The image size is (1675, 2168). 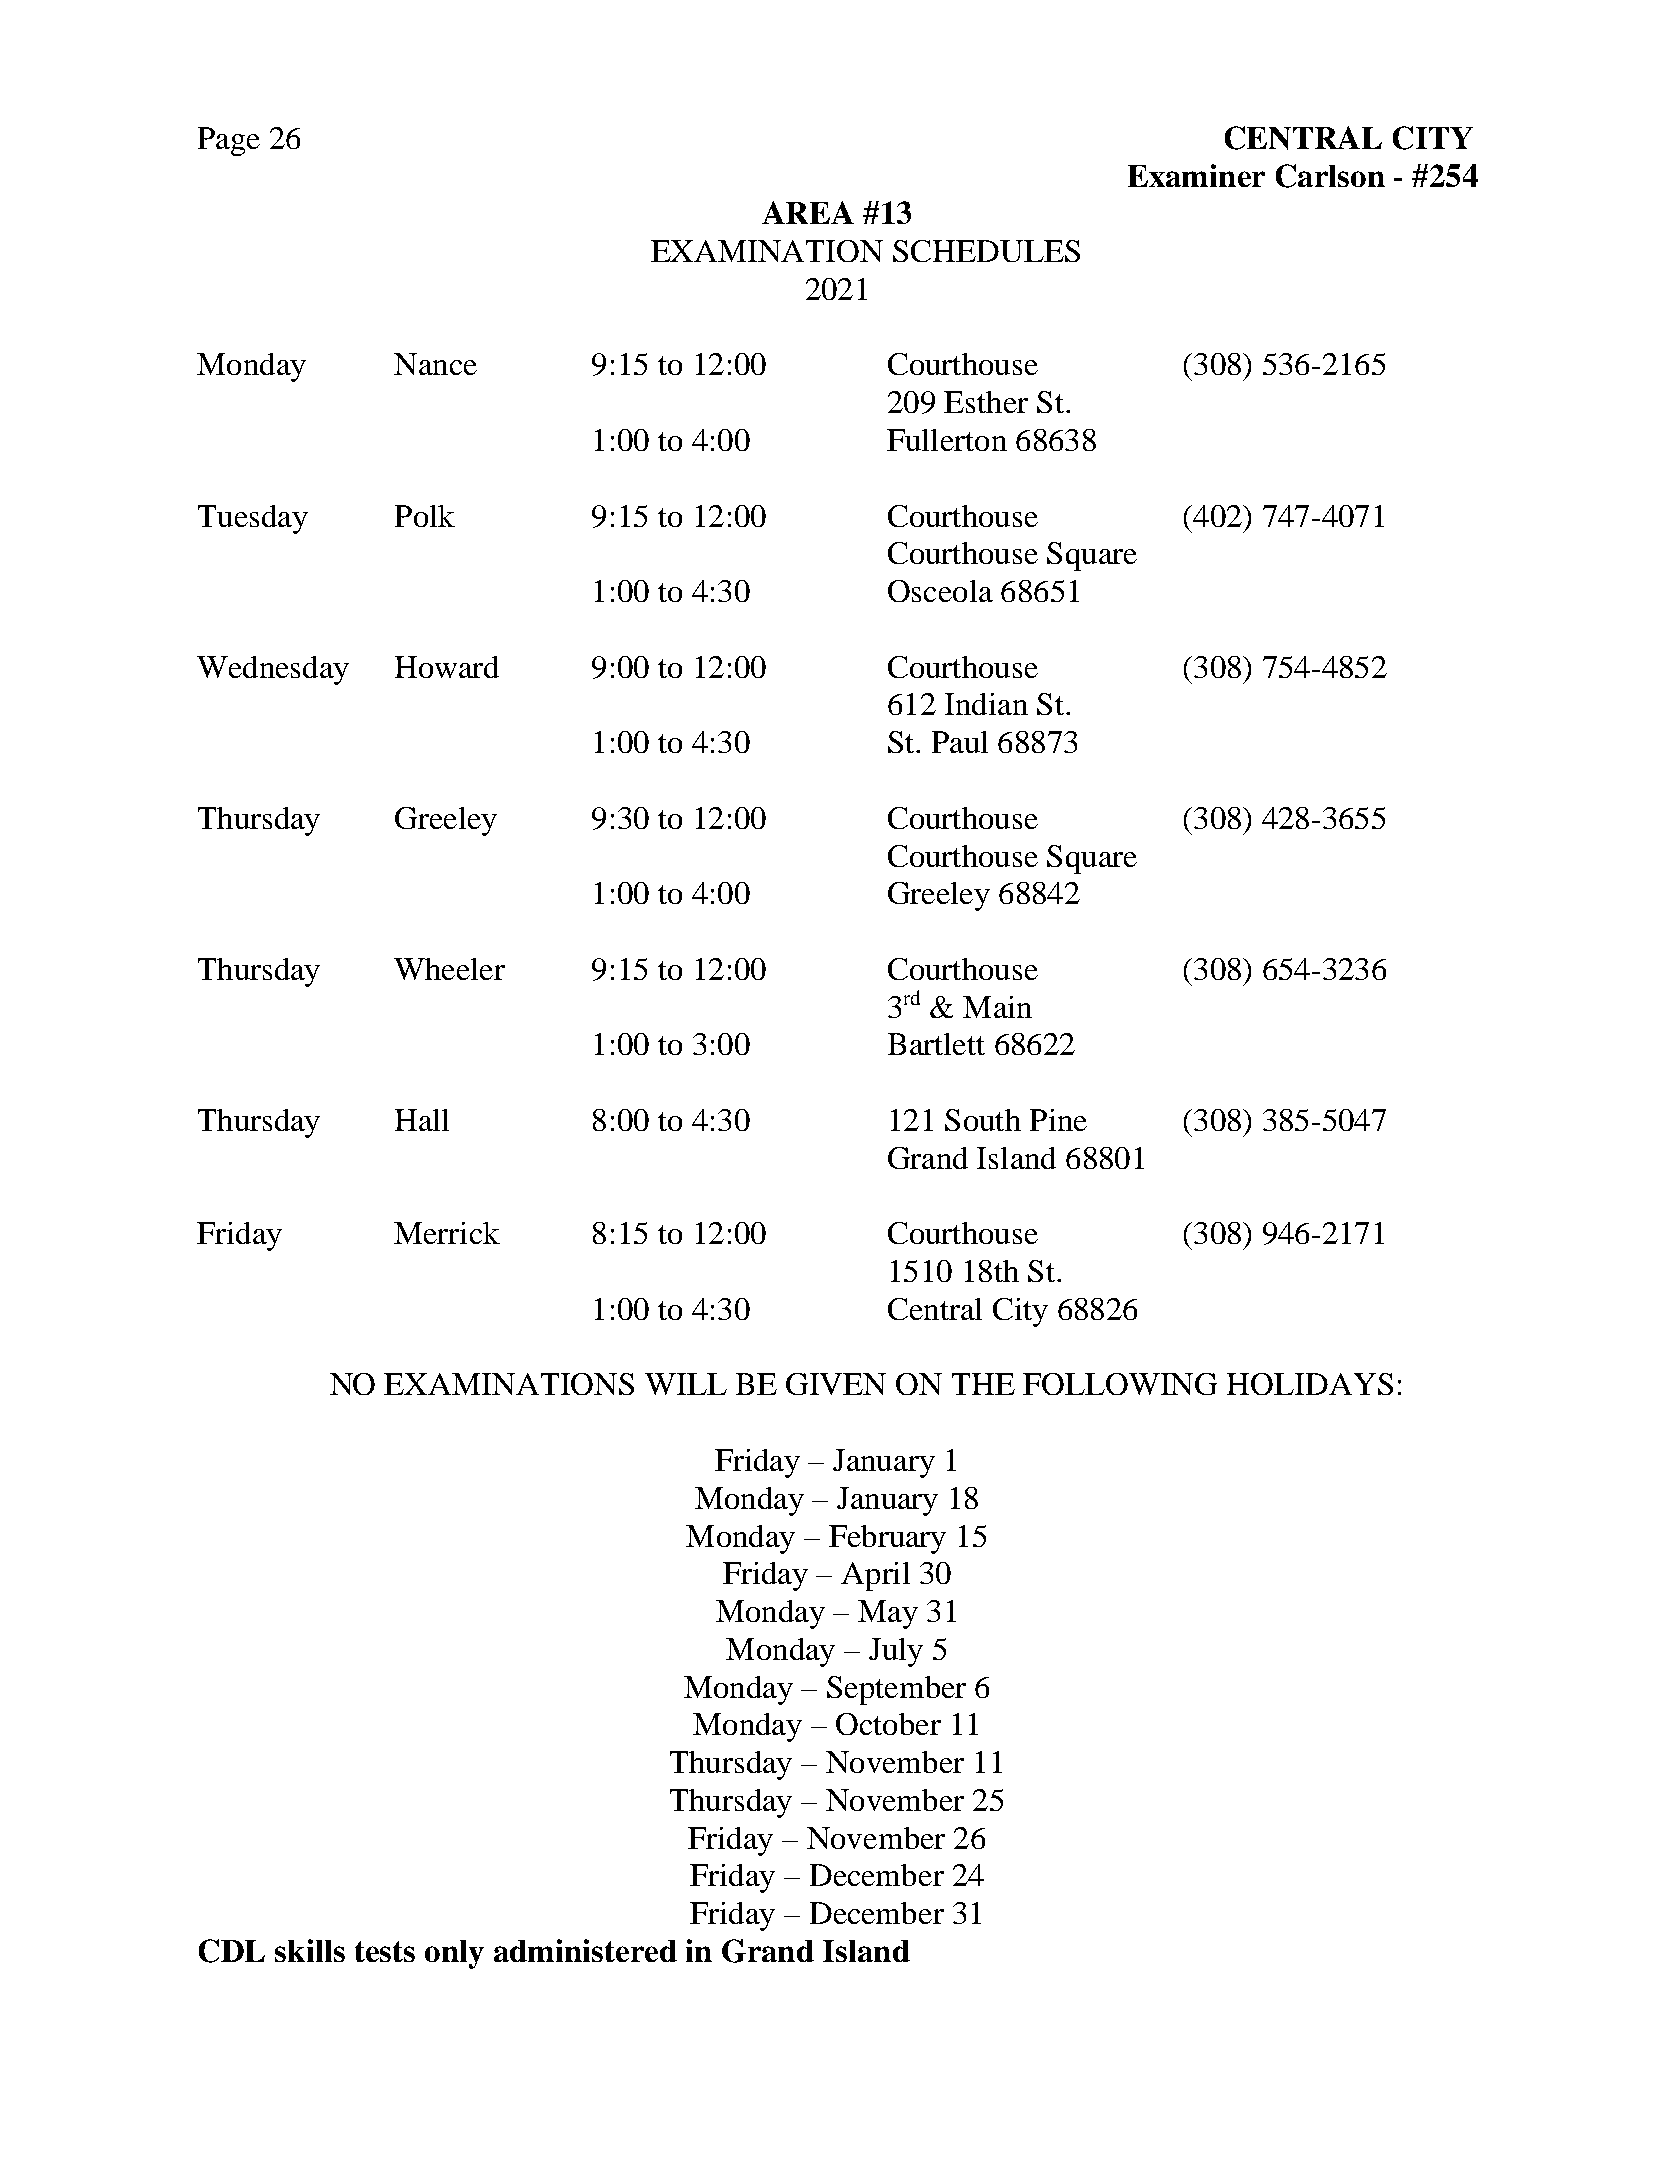 What do you see at coordinates (936, 1044) in the screenshot?
I see `Bartlett` at bounding box center [936, 1044].
